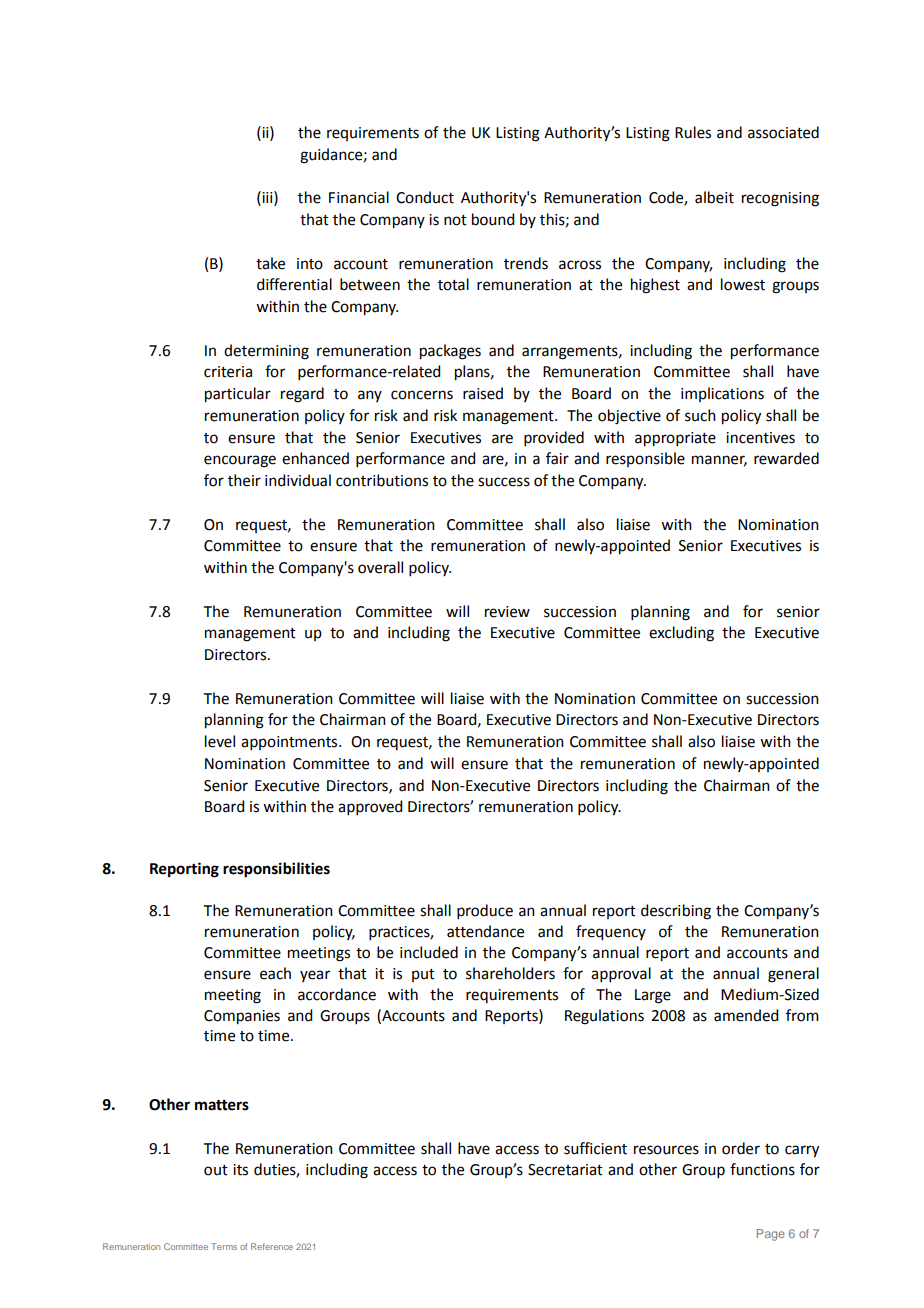 This screenshot has width=924, height=1308. What do you see at coordinates (714, 197) in the screenshot?
I see `albeit` at bounding box center [714, 197].
